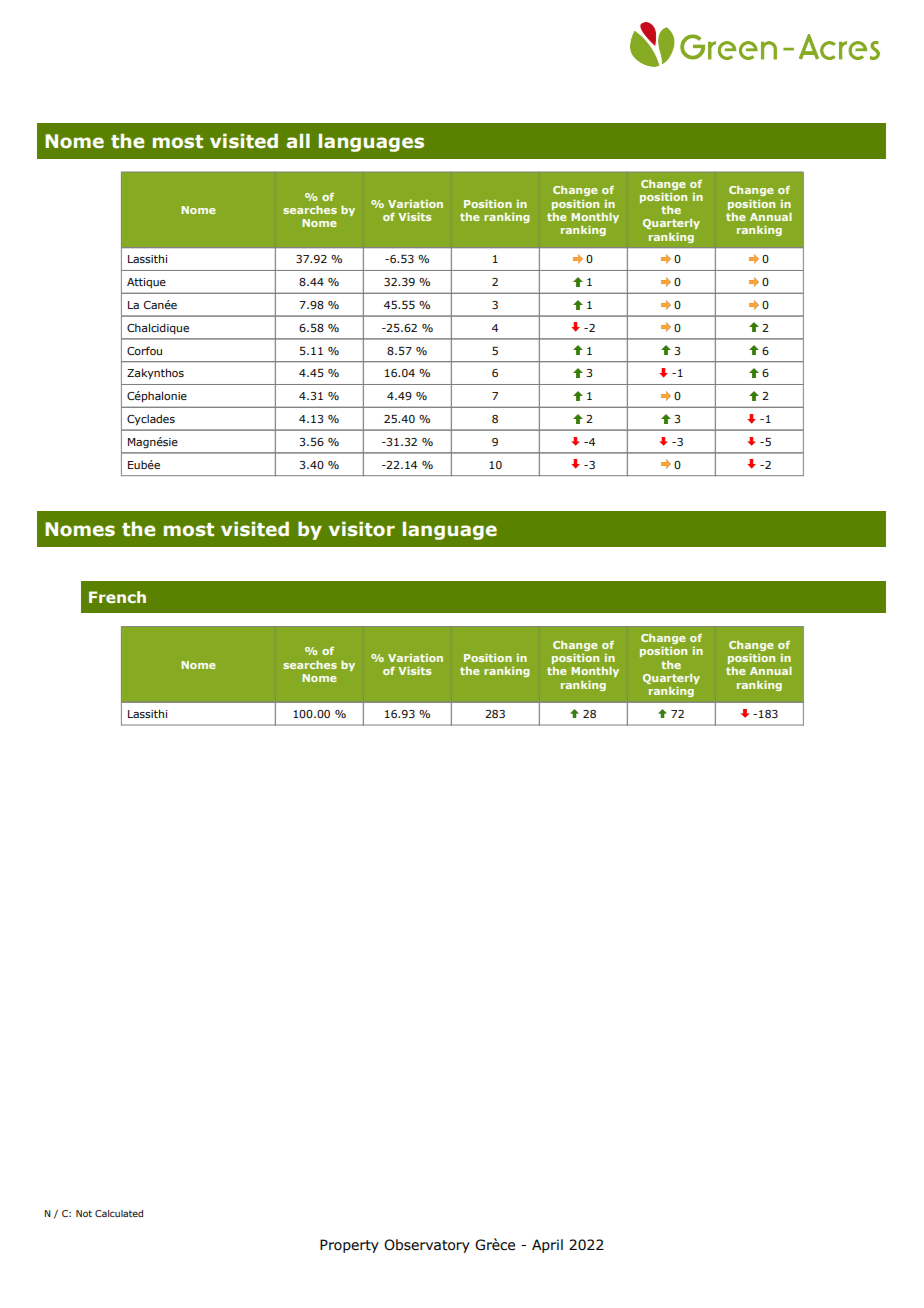 The width and height of the screenshot is (924, 1308). I want to click on Not, so click(84, 1213).
